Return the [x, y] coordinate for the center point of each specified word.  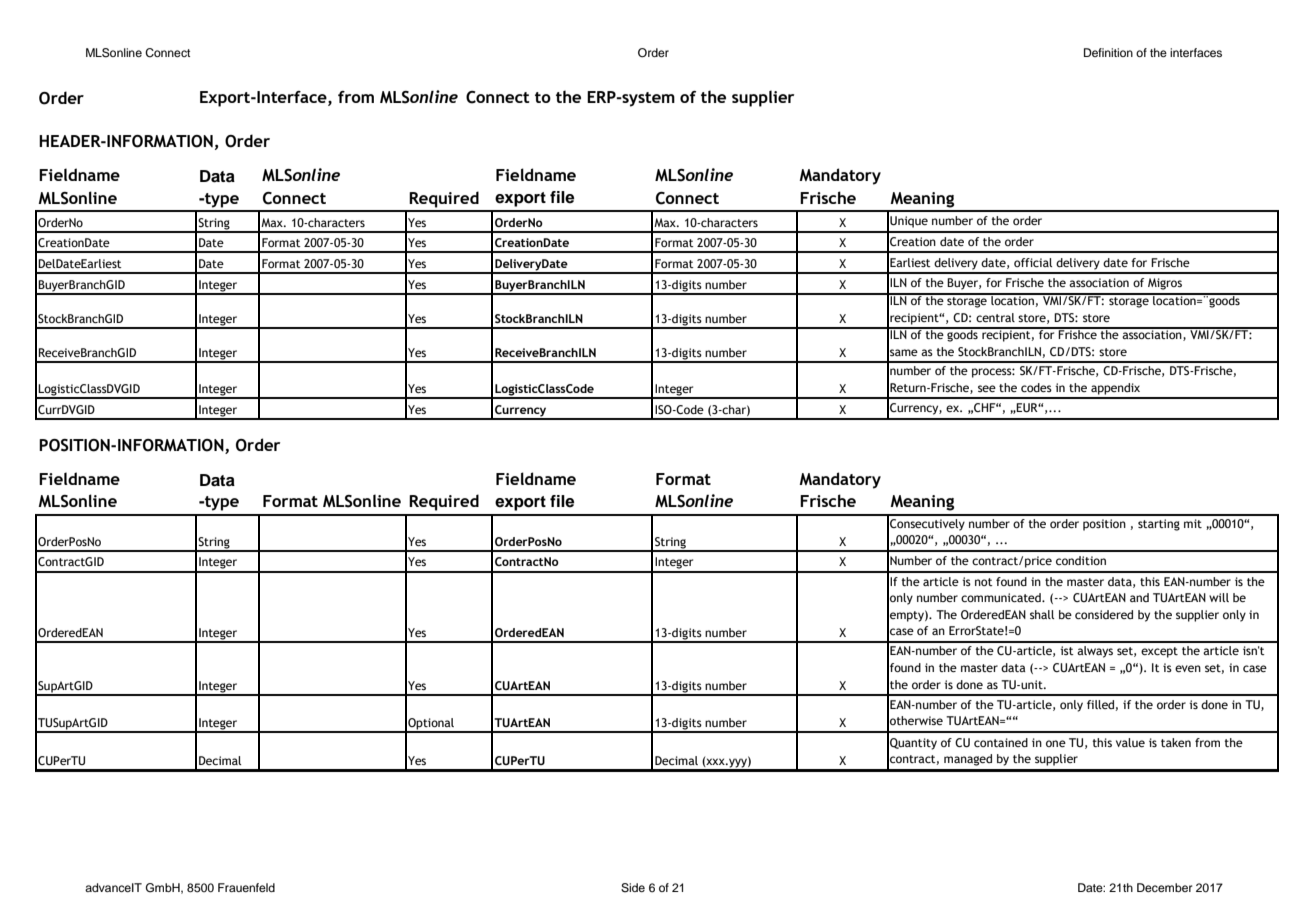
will [1219, 597]
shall [1042, 614]
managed [968, 760]
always [1095, 652]
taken [1176, 742]
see [987, 388]
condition [1081, 560]
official [1033, 262]
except [1159, 652]
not [984, 582]
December [1164, 887]
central [995, 317]
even [1188, 668]
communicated [1002, 597]
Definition [1108, 52]
